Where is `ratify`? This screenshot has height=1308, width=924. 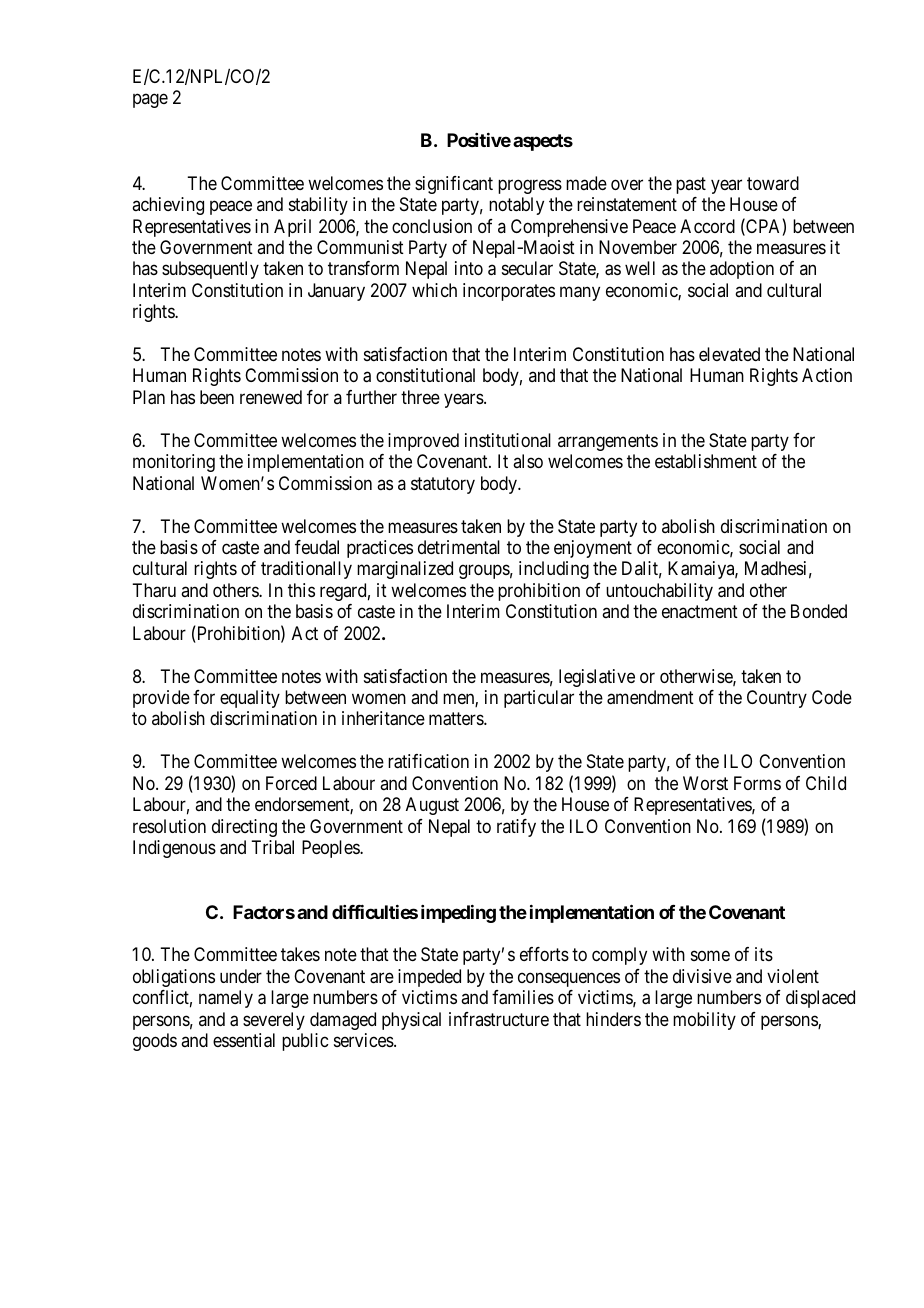 ratify is located at coordinates (516, 828).
